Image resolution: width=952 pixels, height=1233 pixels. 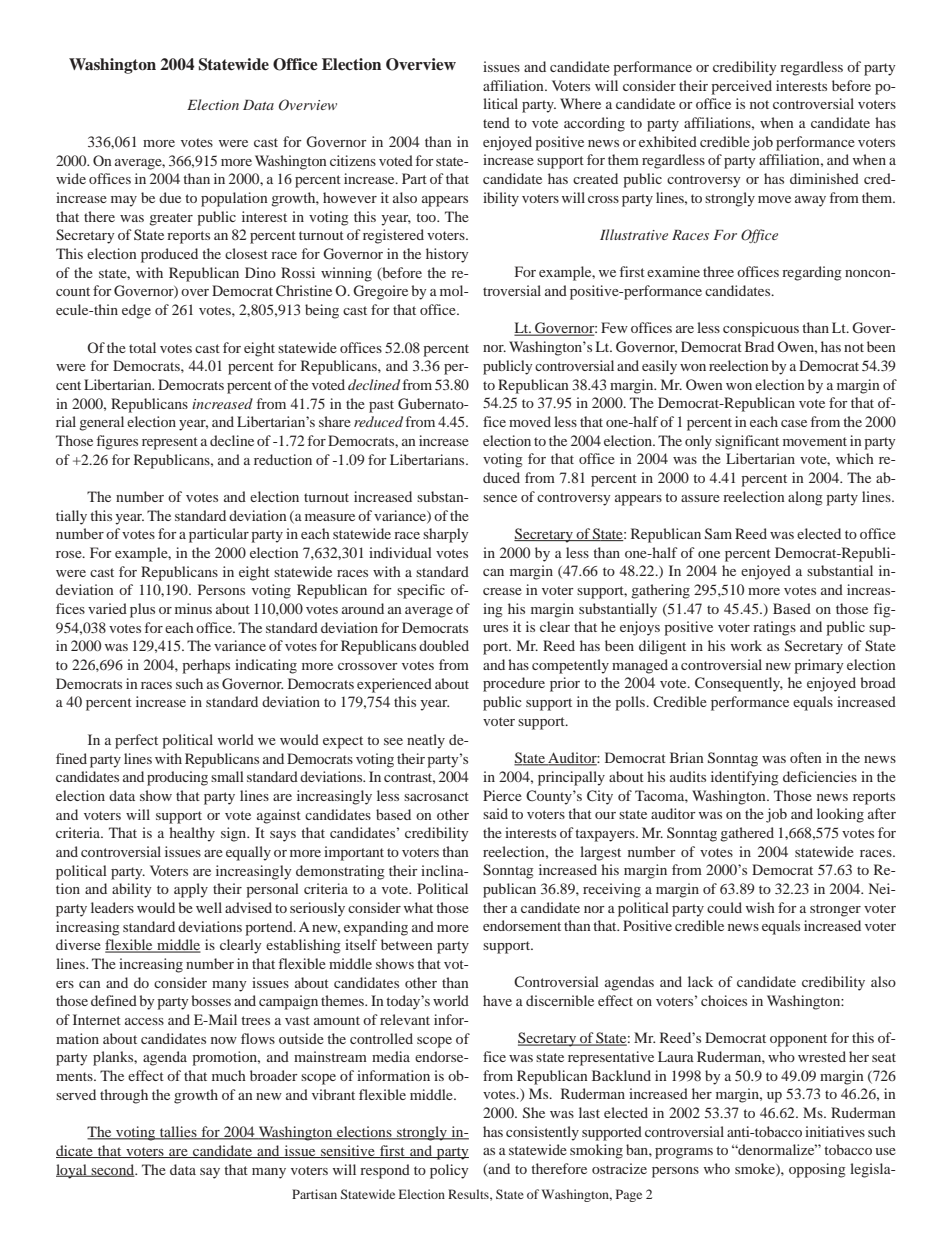 I want to click on sharply, so click(x=446, y=535).
